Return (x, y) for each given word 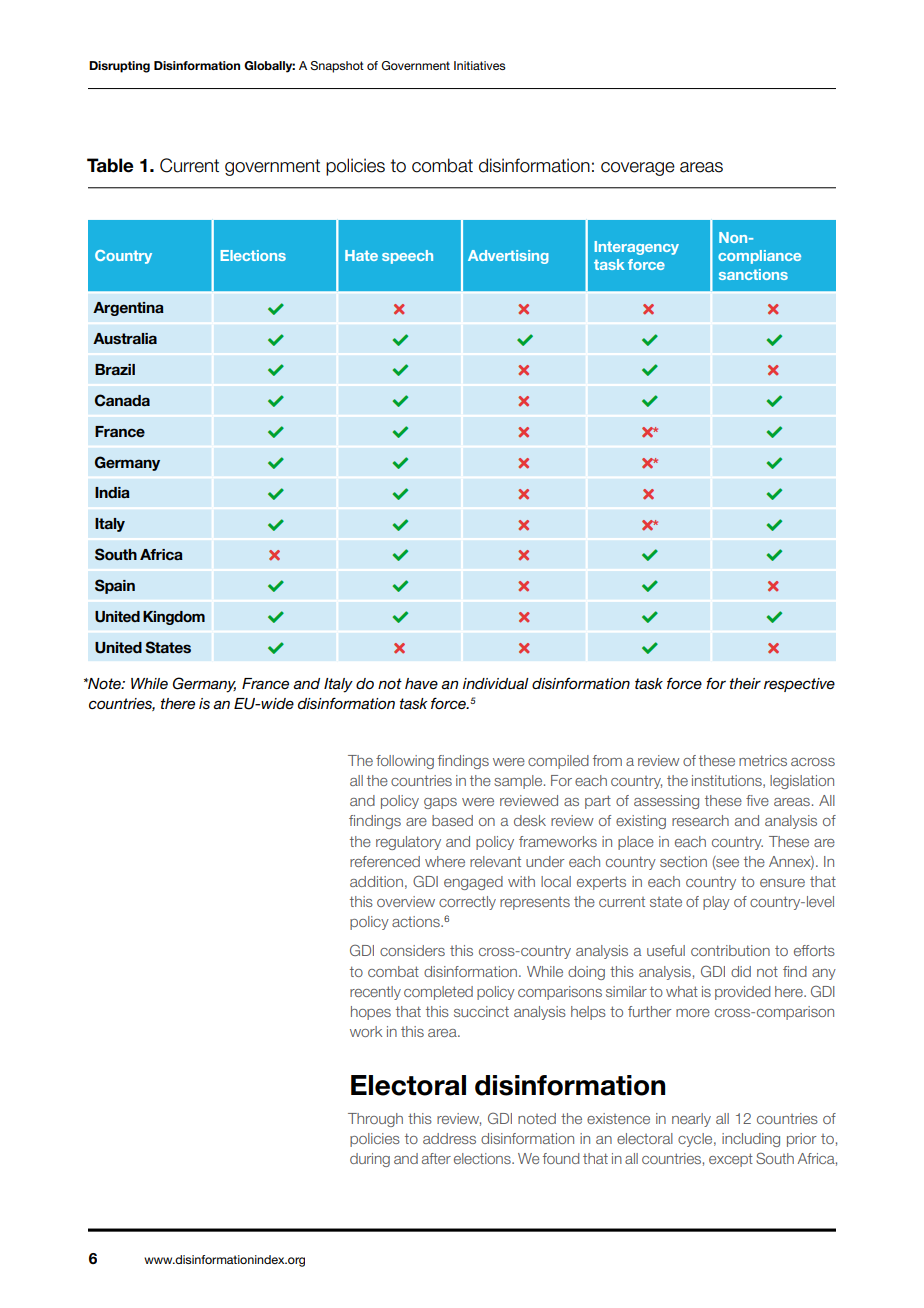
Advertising (508, 257)
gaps (440, 803)
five (757, 800)
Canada (122, 400)
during (370, 1160)
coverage (638, 169)
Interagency (637, 248)
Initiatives (480, 65)
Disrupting (119, 67)
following (405, 762)
